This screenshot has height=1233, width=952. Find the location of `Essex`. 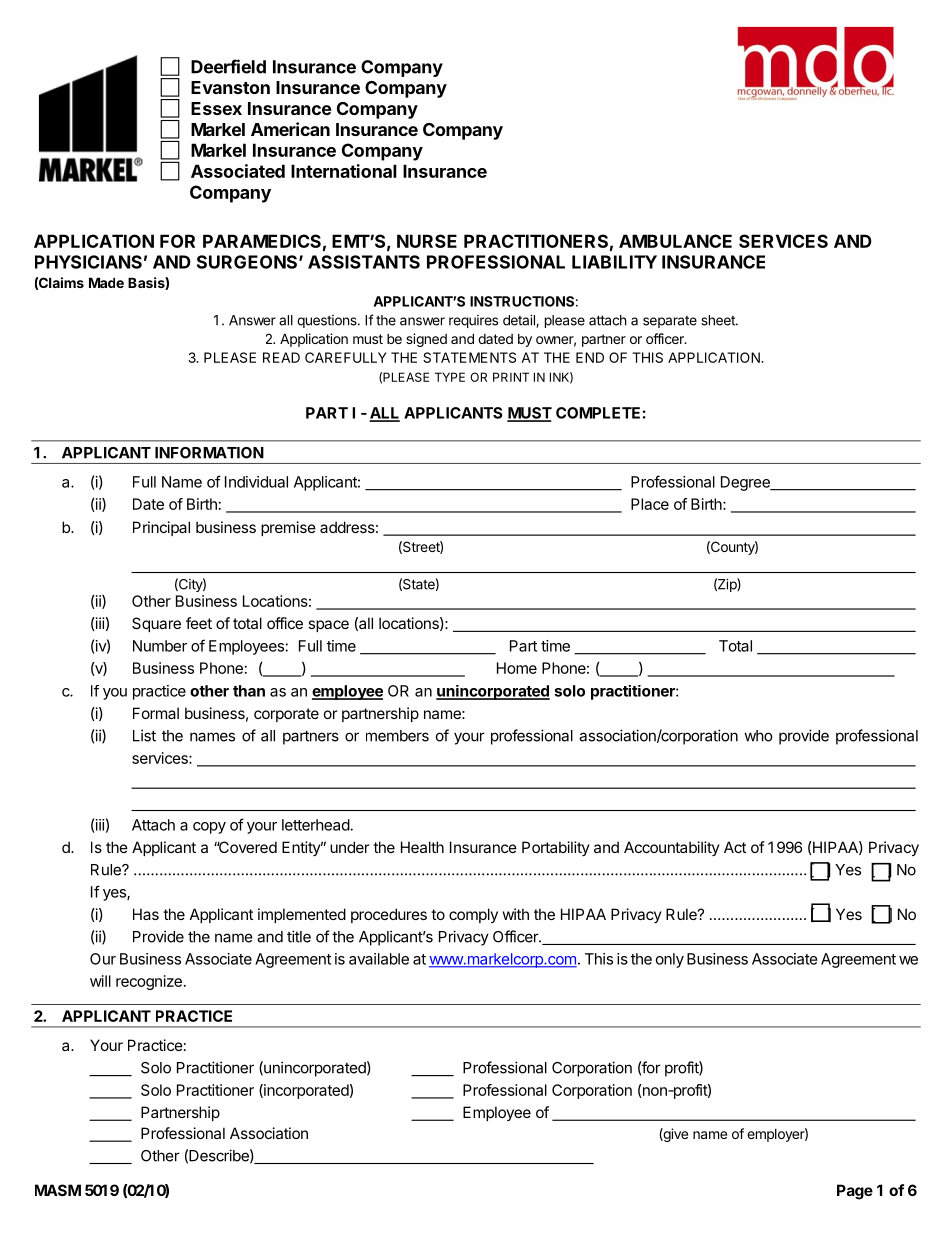

Essex is located at coordinates (216, 108).
